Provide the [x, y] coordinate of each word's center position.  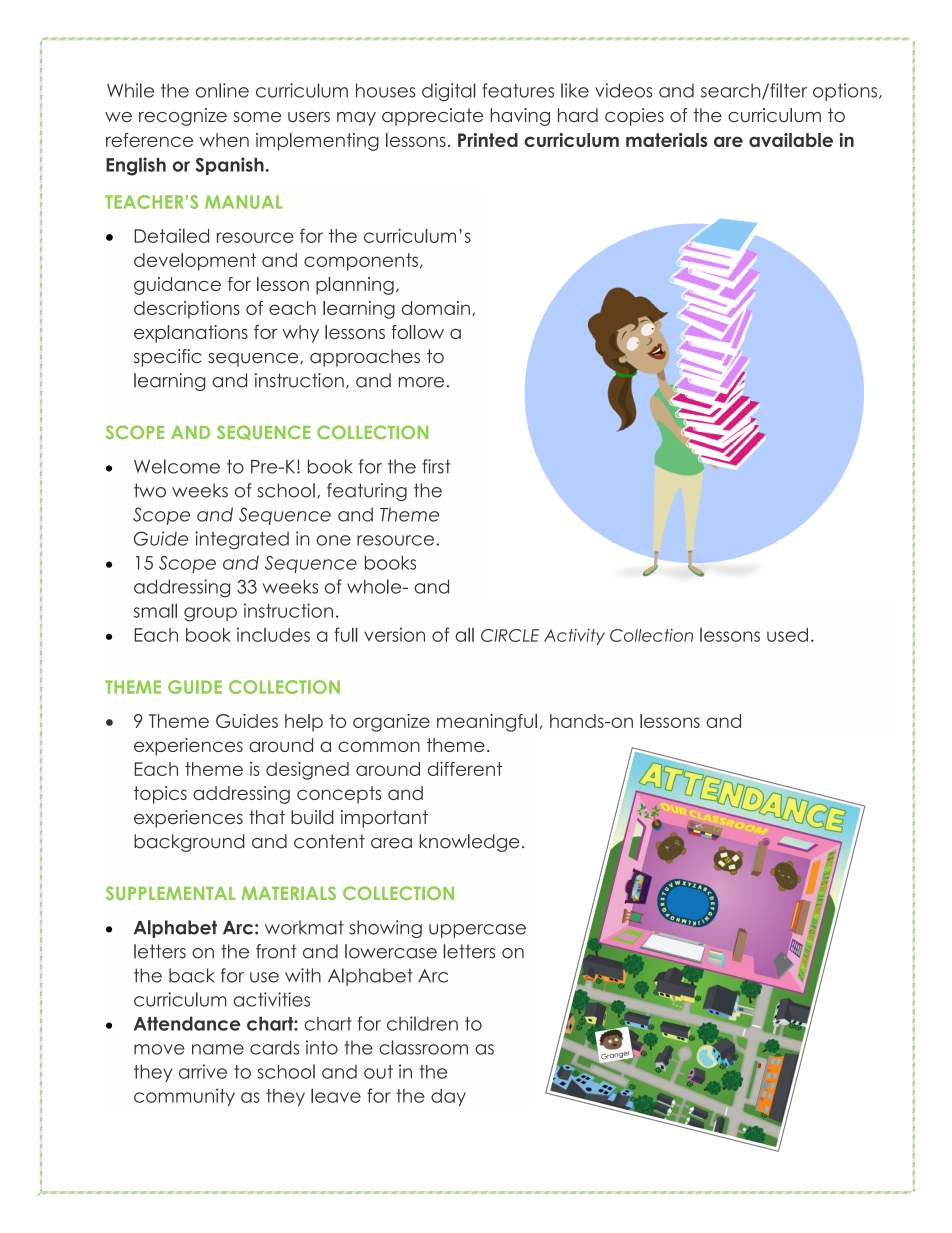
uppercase [477, 931]
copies [634, 117]
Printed [488, 140]
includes [273, 635]
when [224, 140]
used [787, 635]
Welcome [177, 466]
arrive [203, 1071]
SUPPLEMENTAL [170, 893]
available [791, 140]
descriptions [187, 310]
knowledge [470, 843]
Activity [574, 637]
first [436, 466]
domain [436, 308]
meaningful [487, 723]
